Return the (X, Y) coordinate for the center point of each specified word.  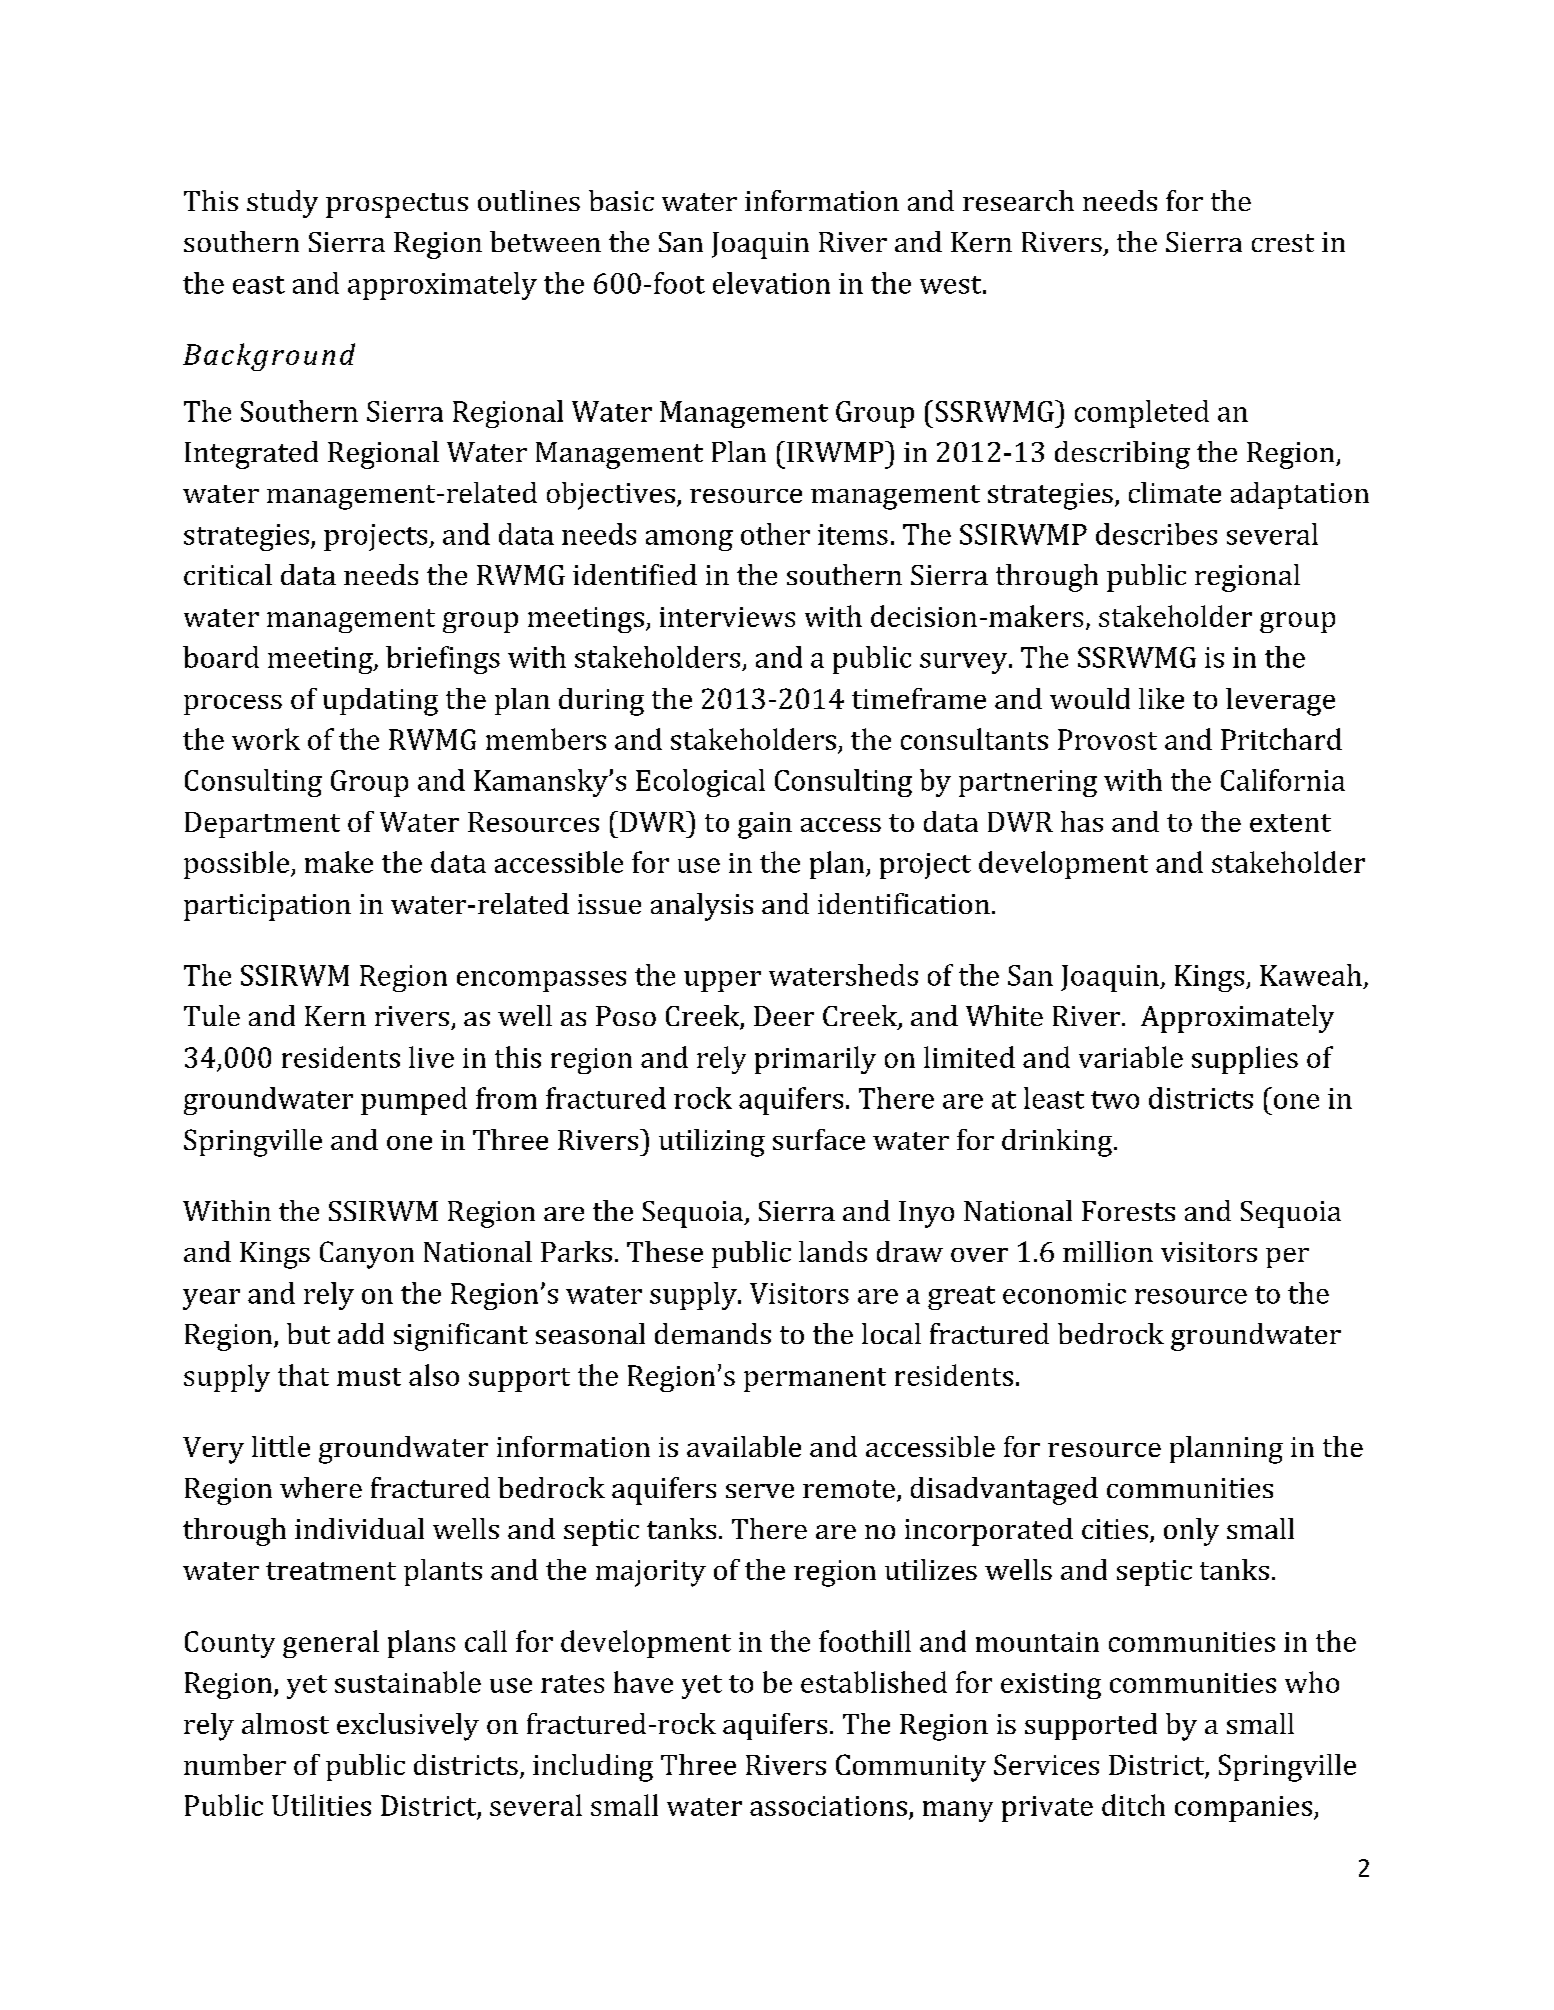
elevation (771, 283)
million (1108, 1251)
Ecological (700, 783)
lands (833, 1251)
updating (380, 702)
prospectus (397, 205)
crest (1283, 243)
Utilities (321, 1805)
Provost (1107, 739)
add (361, 1333)
